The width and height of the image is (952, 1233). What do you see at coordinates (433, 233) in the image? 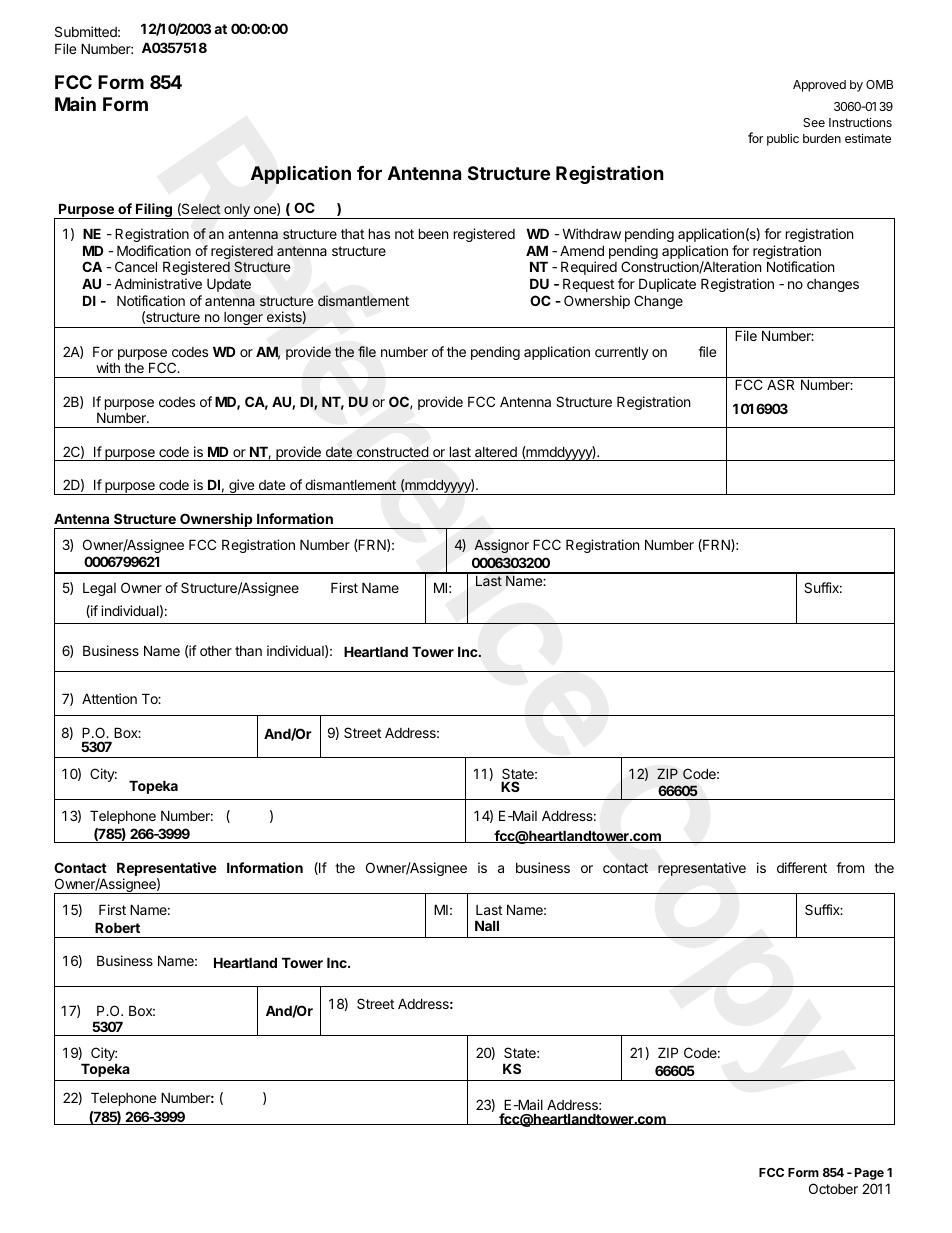
I see `been` at bounding box center [433, 233].
